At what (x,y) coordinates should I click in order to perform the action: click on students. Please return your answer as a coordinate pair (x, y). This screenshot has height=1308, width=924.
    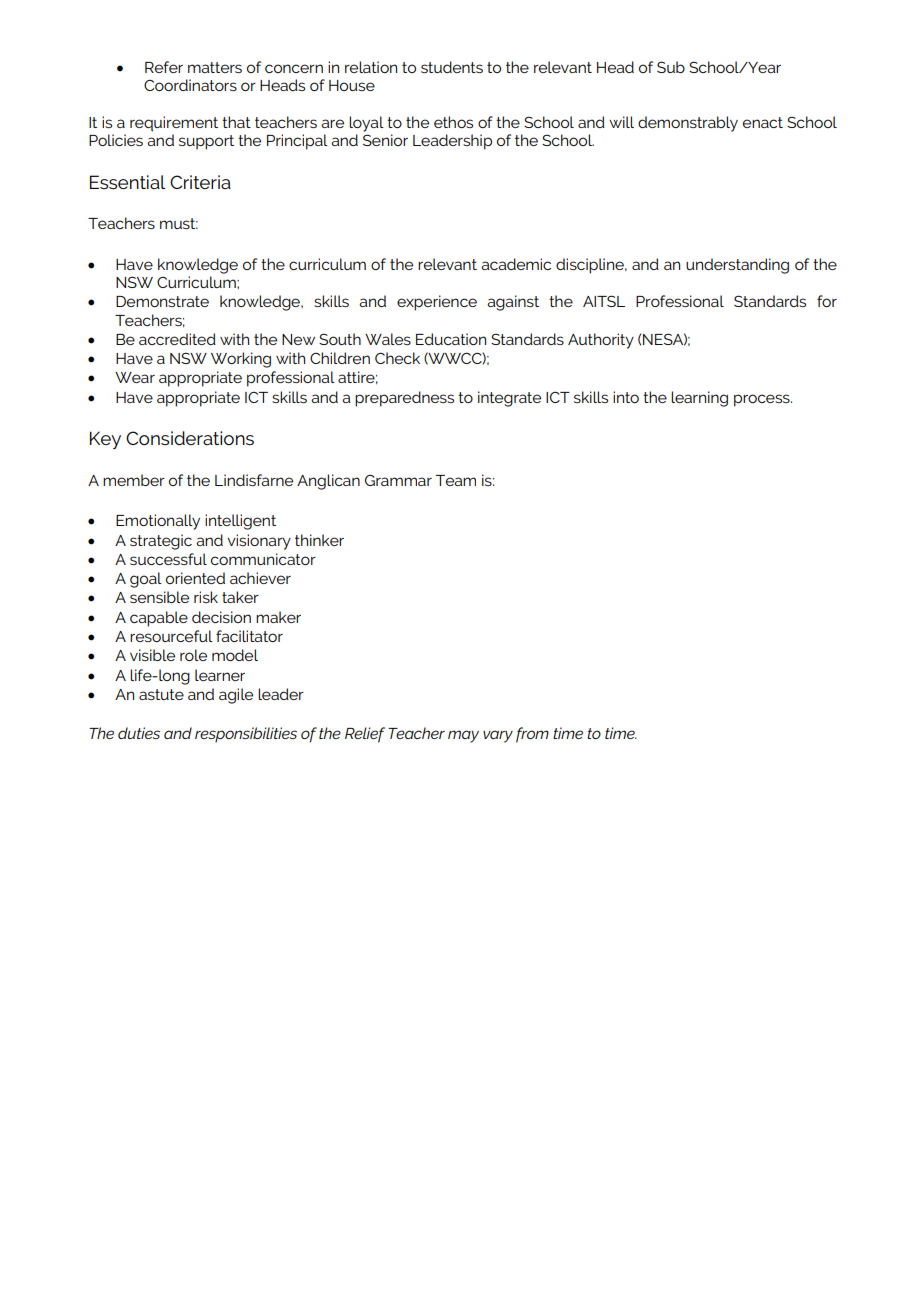
    Looking at the image, I should click on (452, 67).
